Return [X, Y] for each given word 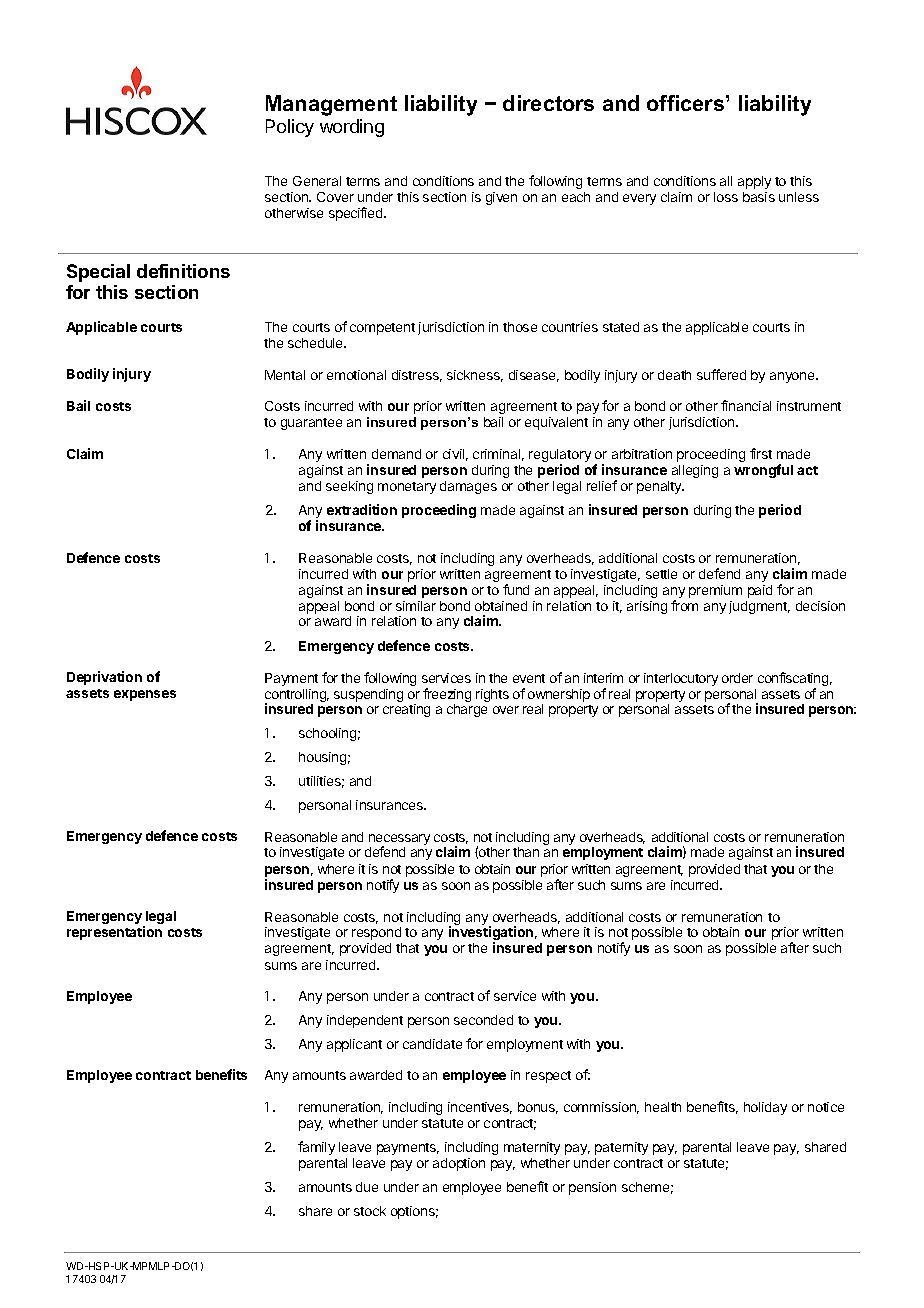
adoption [459, 1164]
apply [754, 182]
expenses [145, 695]
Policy [290, 128]
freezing [447, 696]
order [737, 678]
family [316, 1148]
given [501, 198]
